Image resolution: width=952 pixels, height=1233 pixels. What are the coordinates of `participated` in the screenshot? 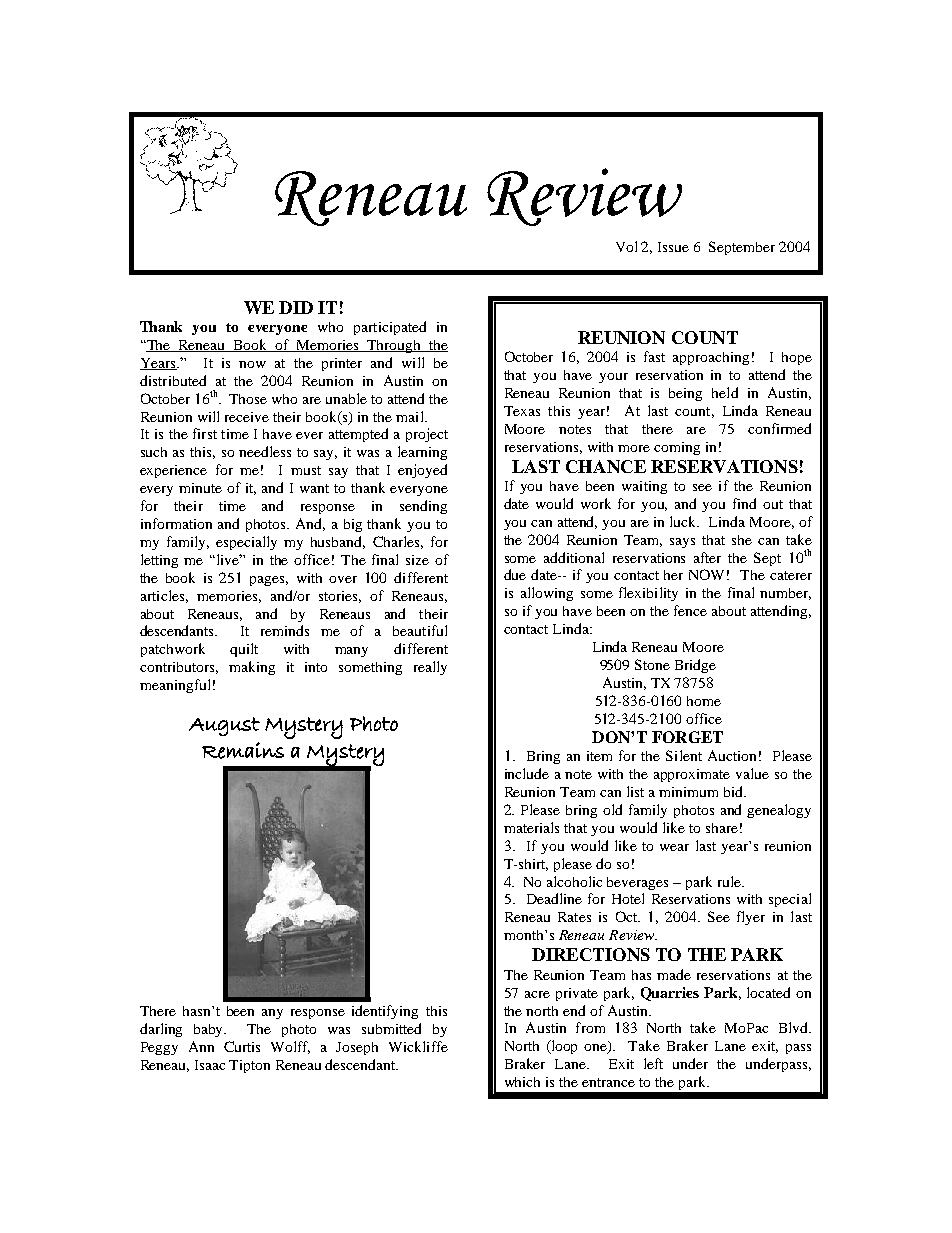 It's located at (390, 328).
